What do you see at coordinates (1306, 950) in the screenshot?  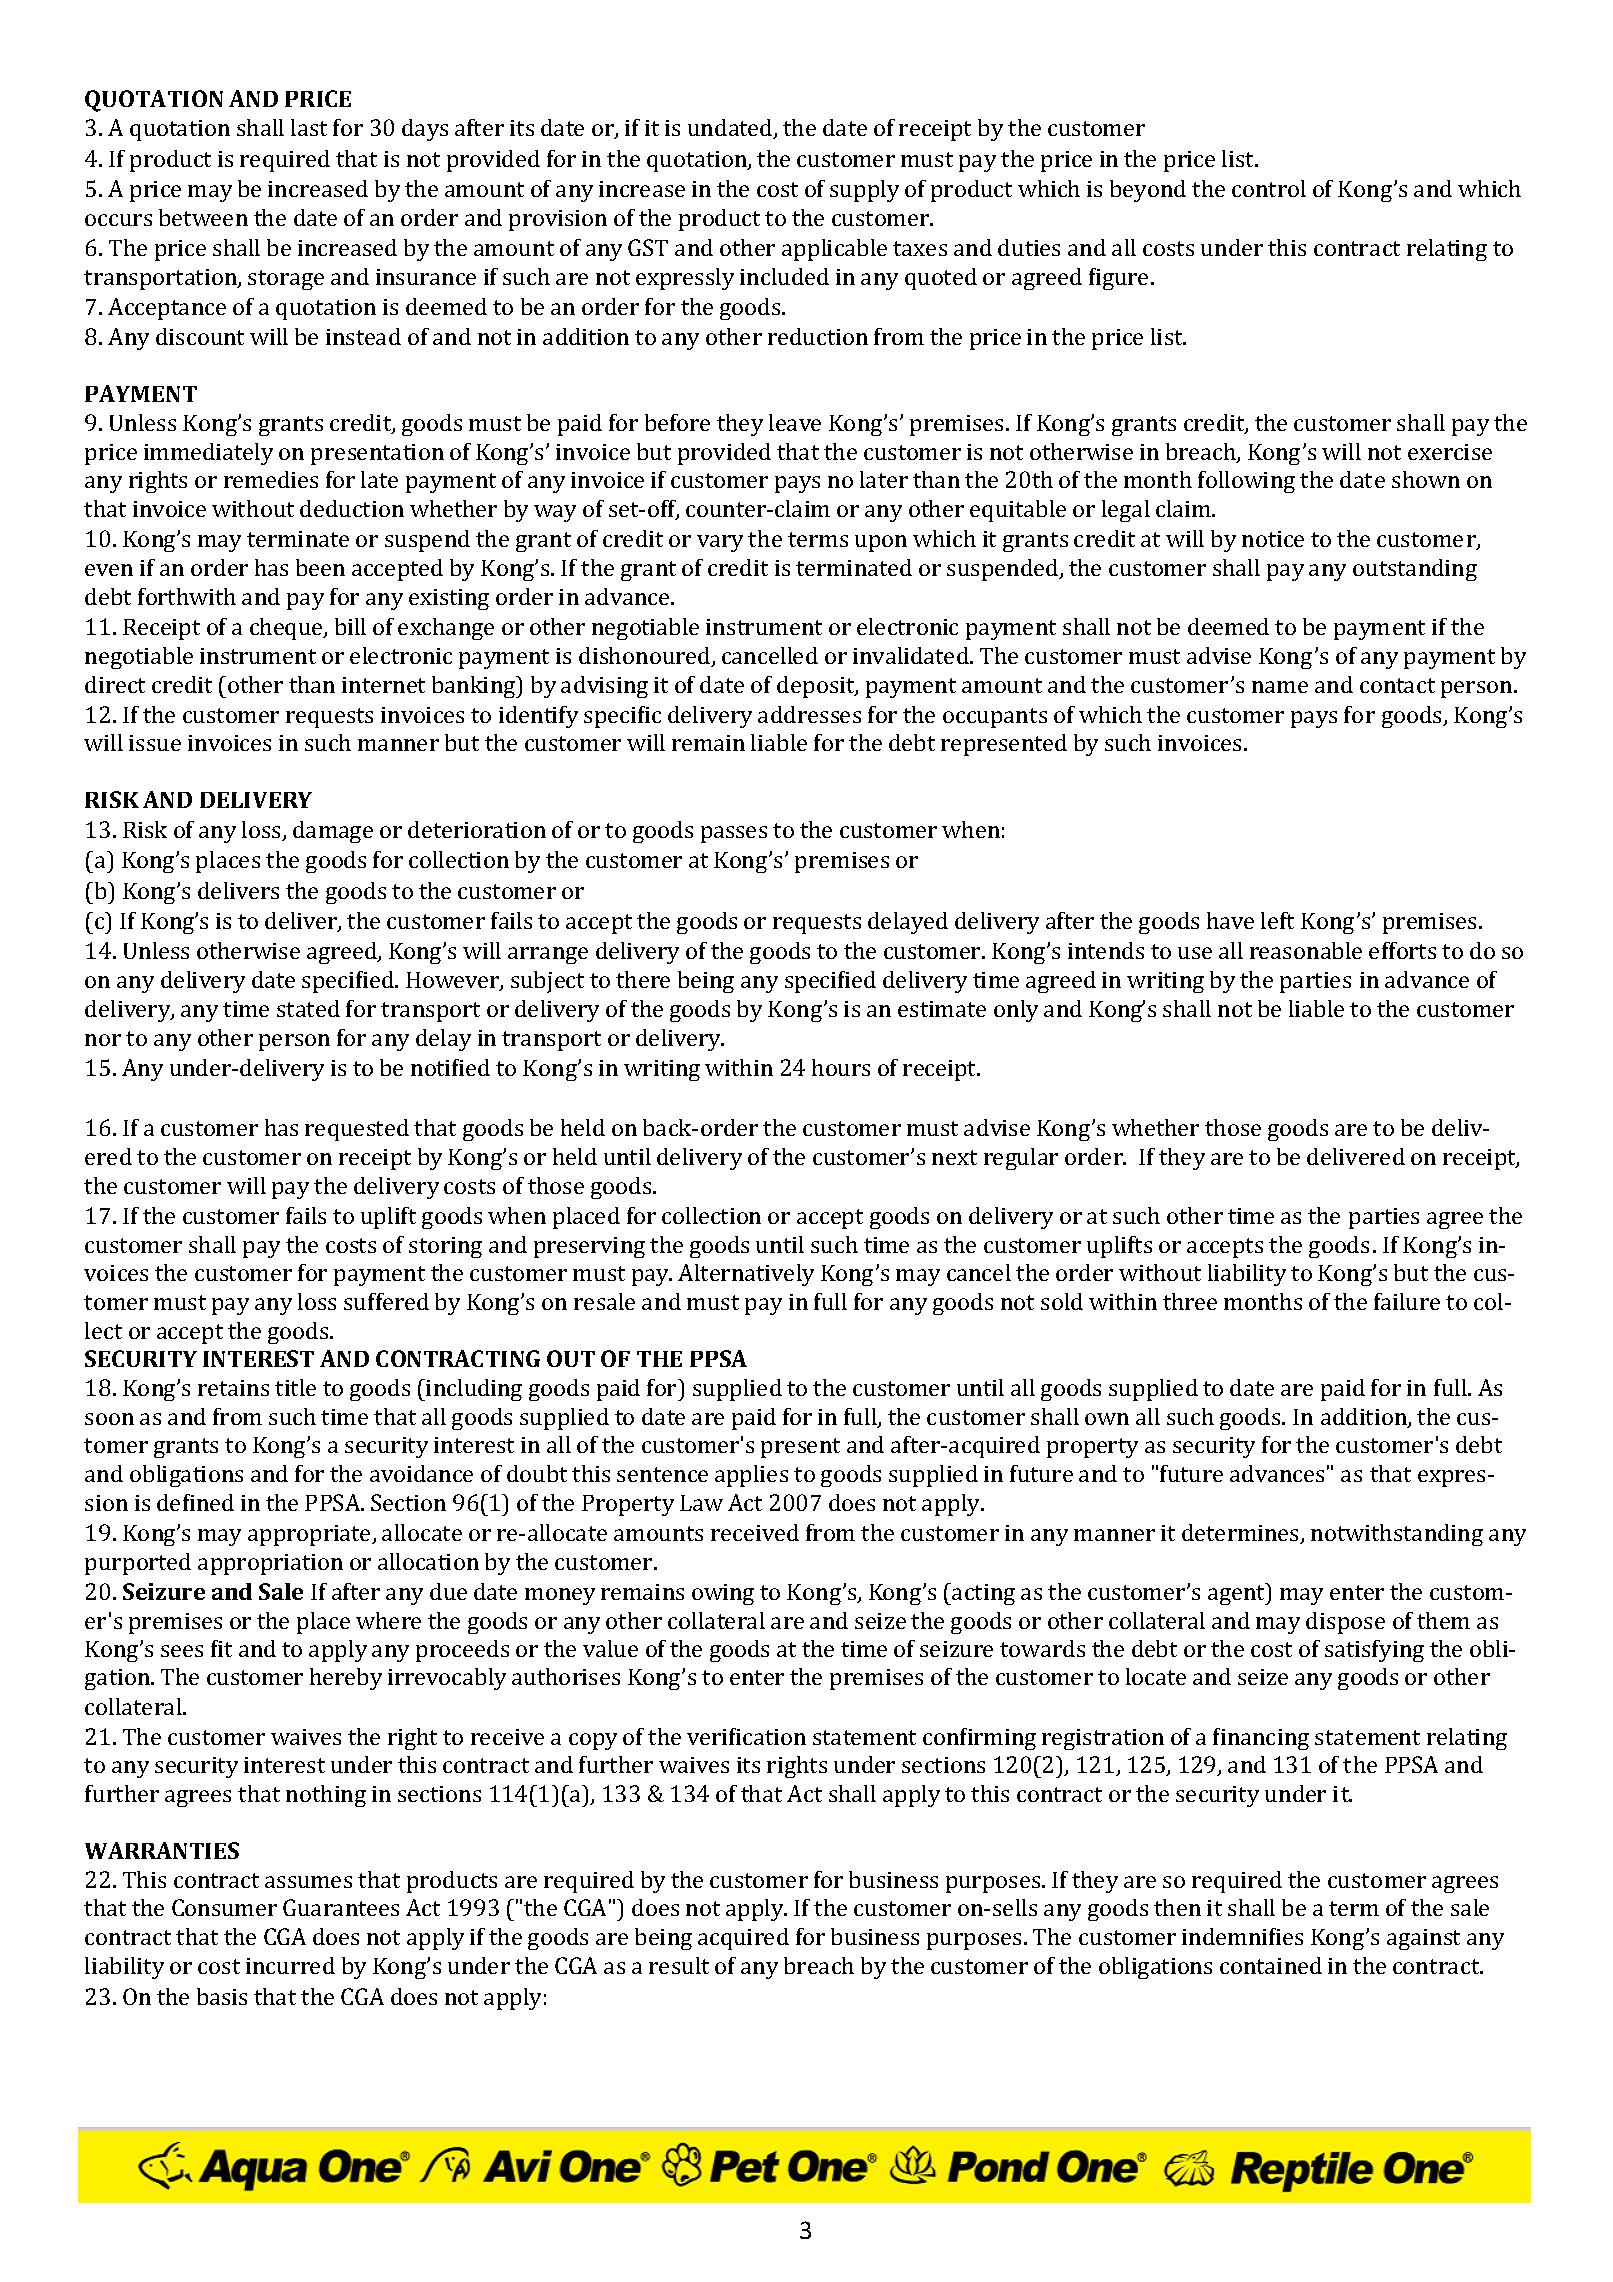 I see `reasonable` at bounding box center [1306, 950].
